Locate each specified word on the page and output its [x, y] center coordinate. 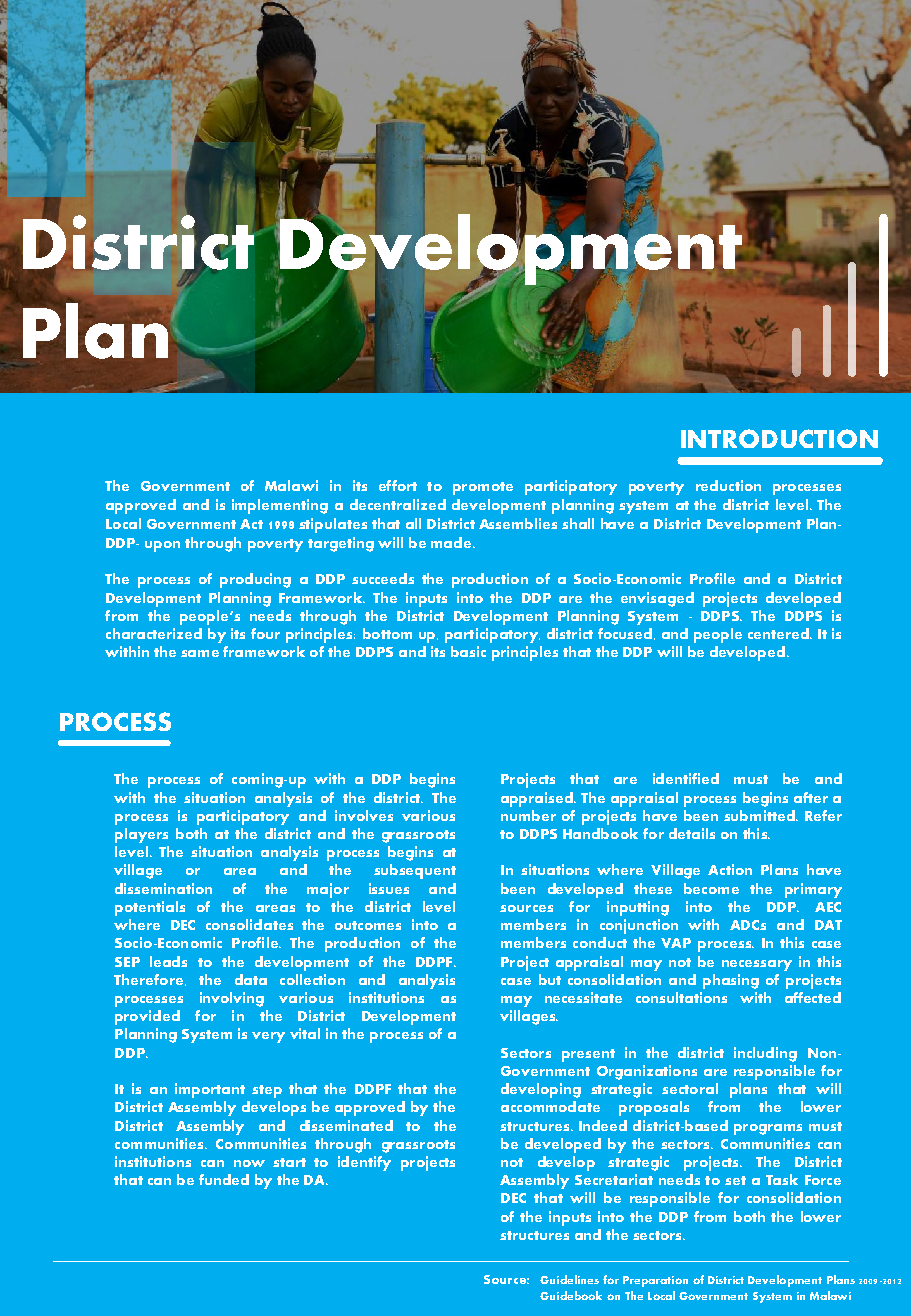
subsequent [415, 871]
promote [483, 488]
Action [730, 869]
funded [224, 1179]
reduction [728, 485]
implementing [280, 506]
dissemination [163, 888]
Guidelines [569, 1279]
